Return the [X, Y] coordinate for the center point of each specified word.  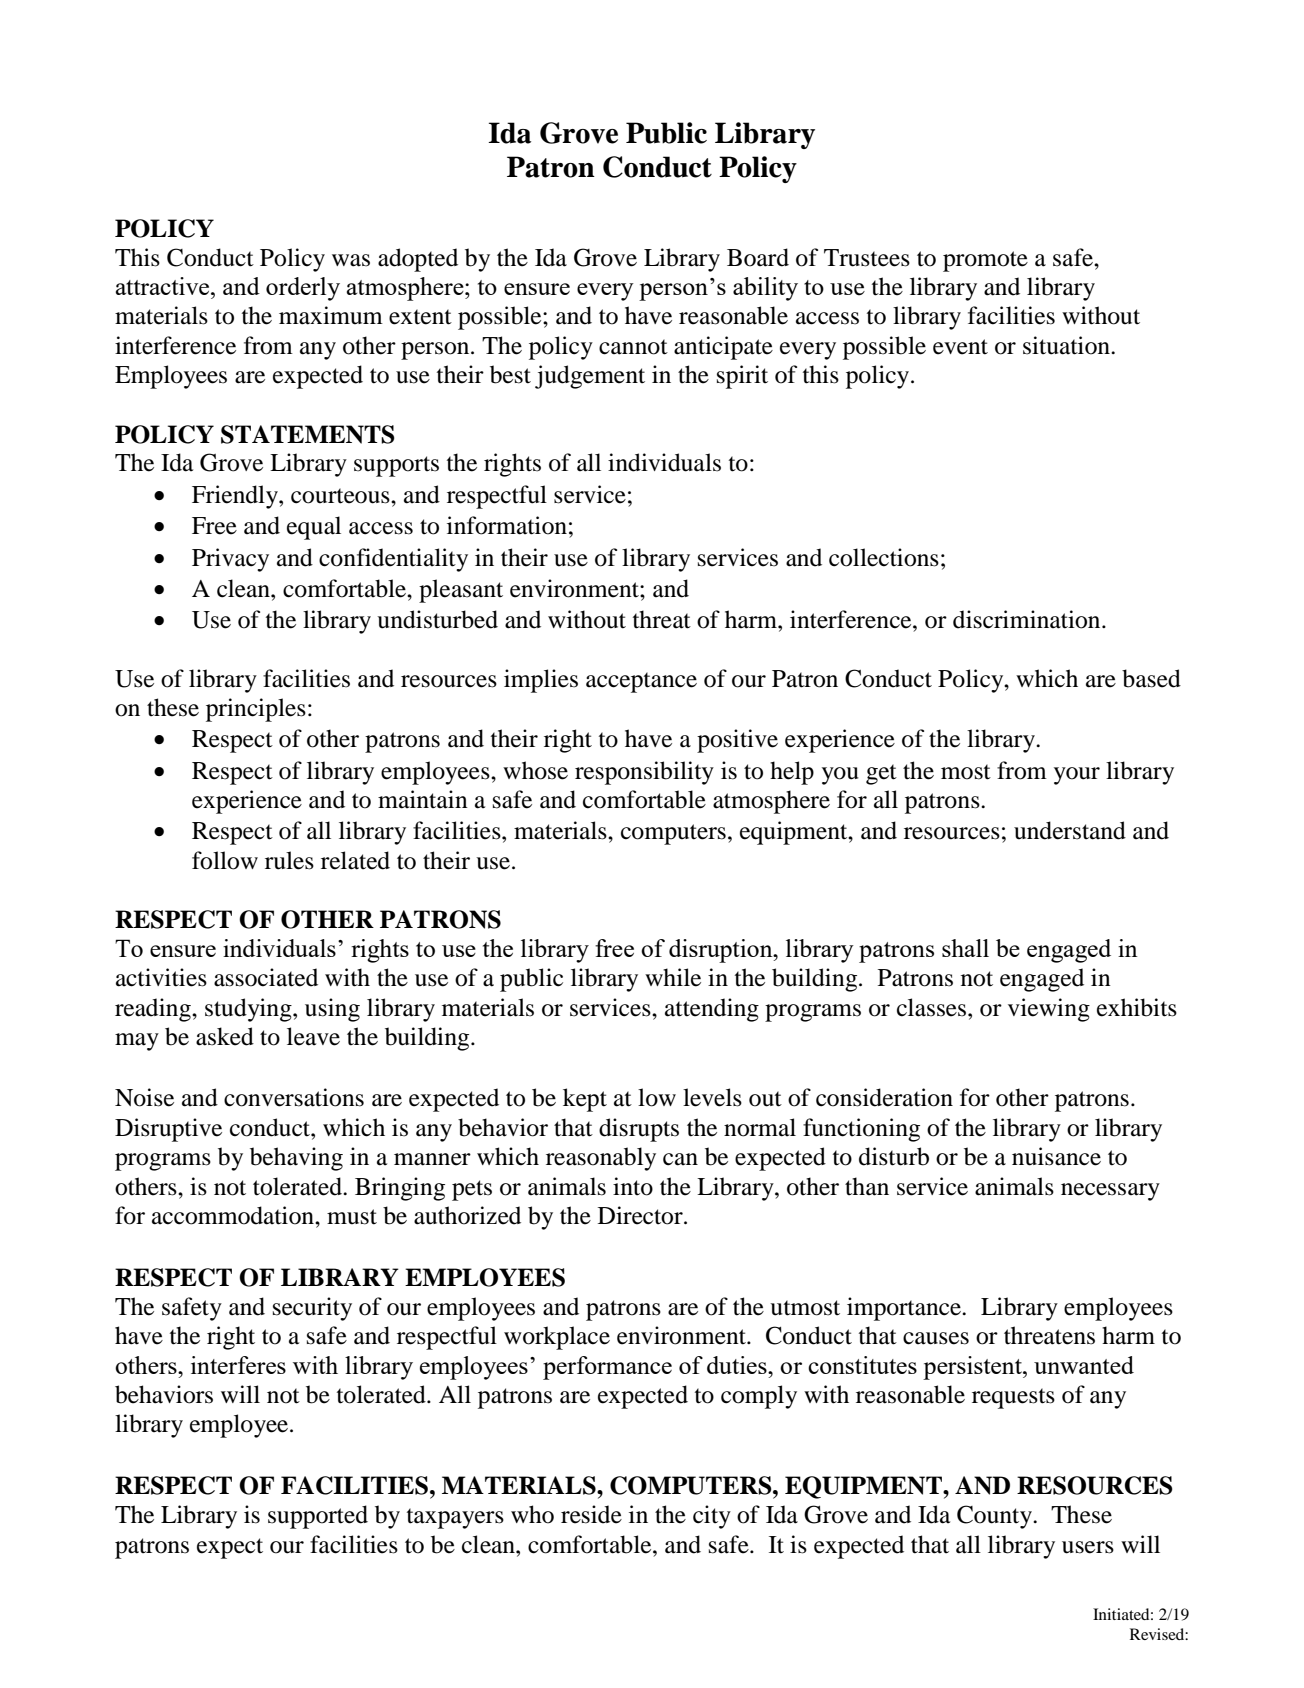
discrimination [1028, 619]
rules [289, 860]
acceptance [641, 682]
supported [318, 1517]
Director [641, 1215]
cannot [633, 347]
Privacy [230, 560]
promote [985, 261]
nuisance [1056, 1156]
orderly [303, 289]
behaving [296, 1159]
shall [965, 948]
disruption [722, 951]
